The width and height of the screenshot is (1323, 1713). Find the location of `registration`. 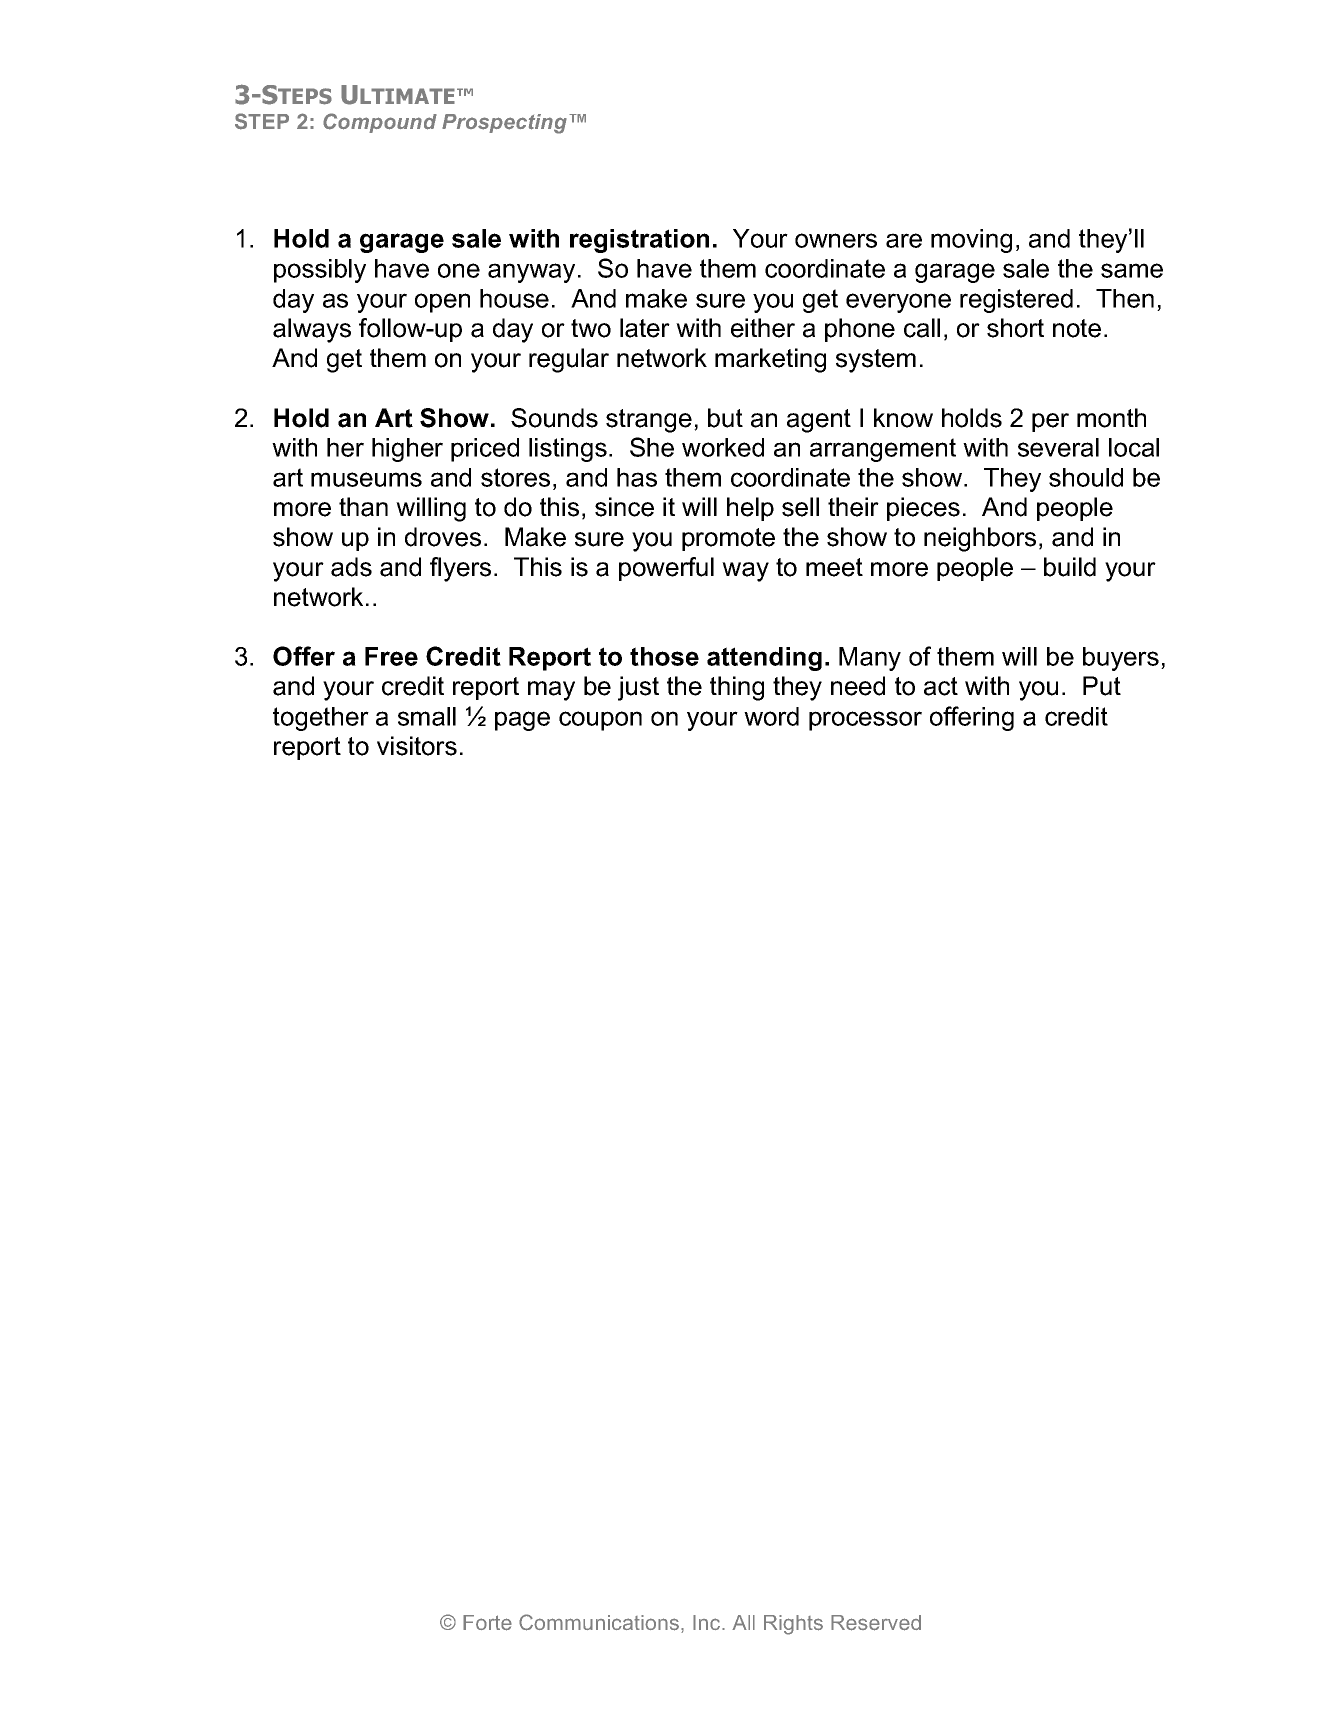

registration is located at coordinates (639, 241).
